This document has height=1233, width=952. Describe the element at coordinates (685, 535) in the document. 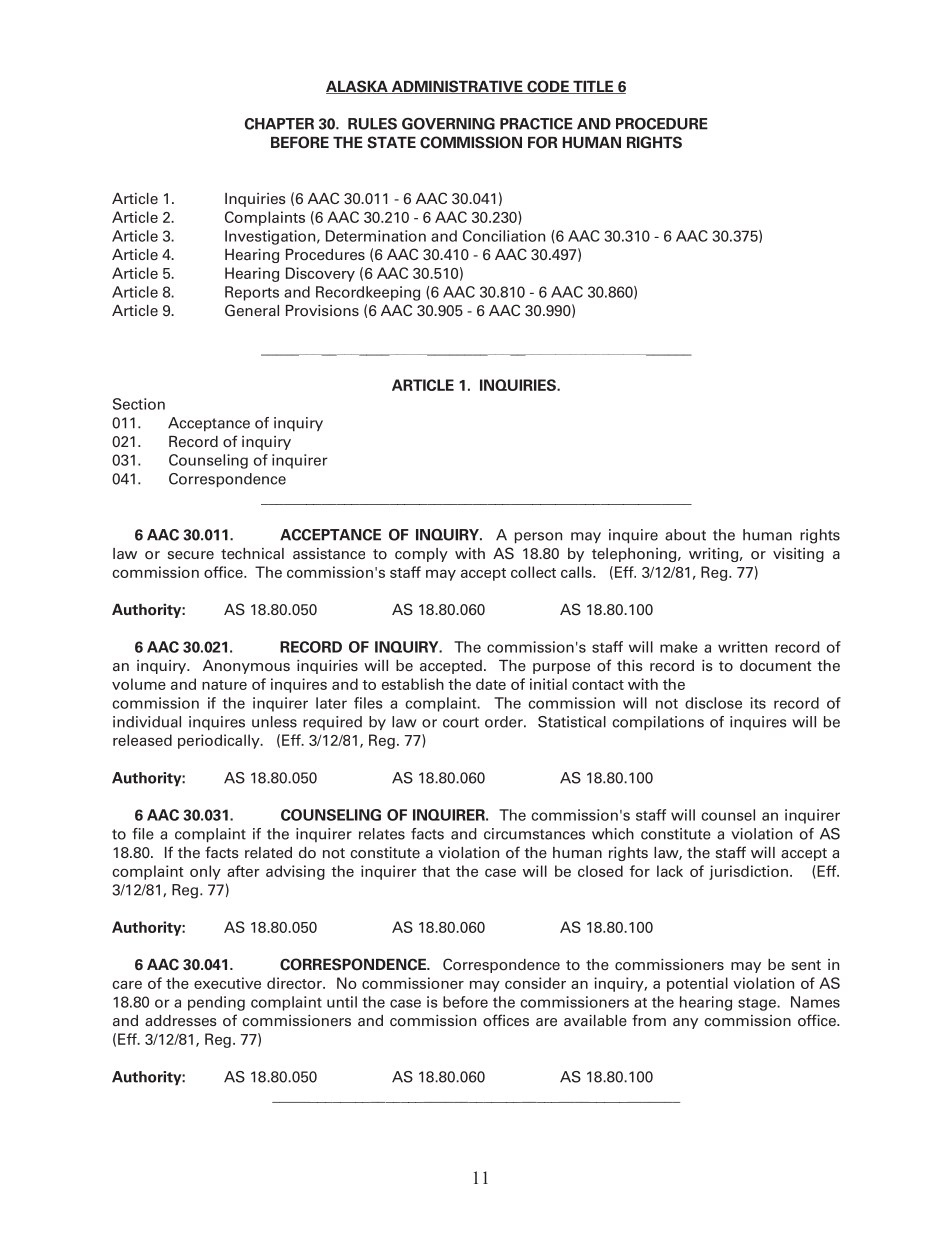

I see `about` at that location.
